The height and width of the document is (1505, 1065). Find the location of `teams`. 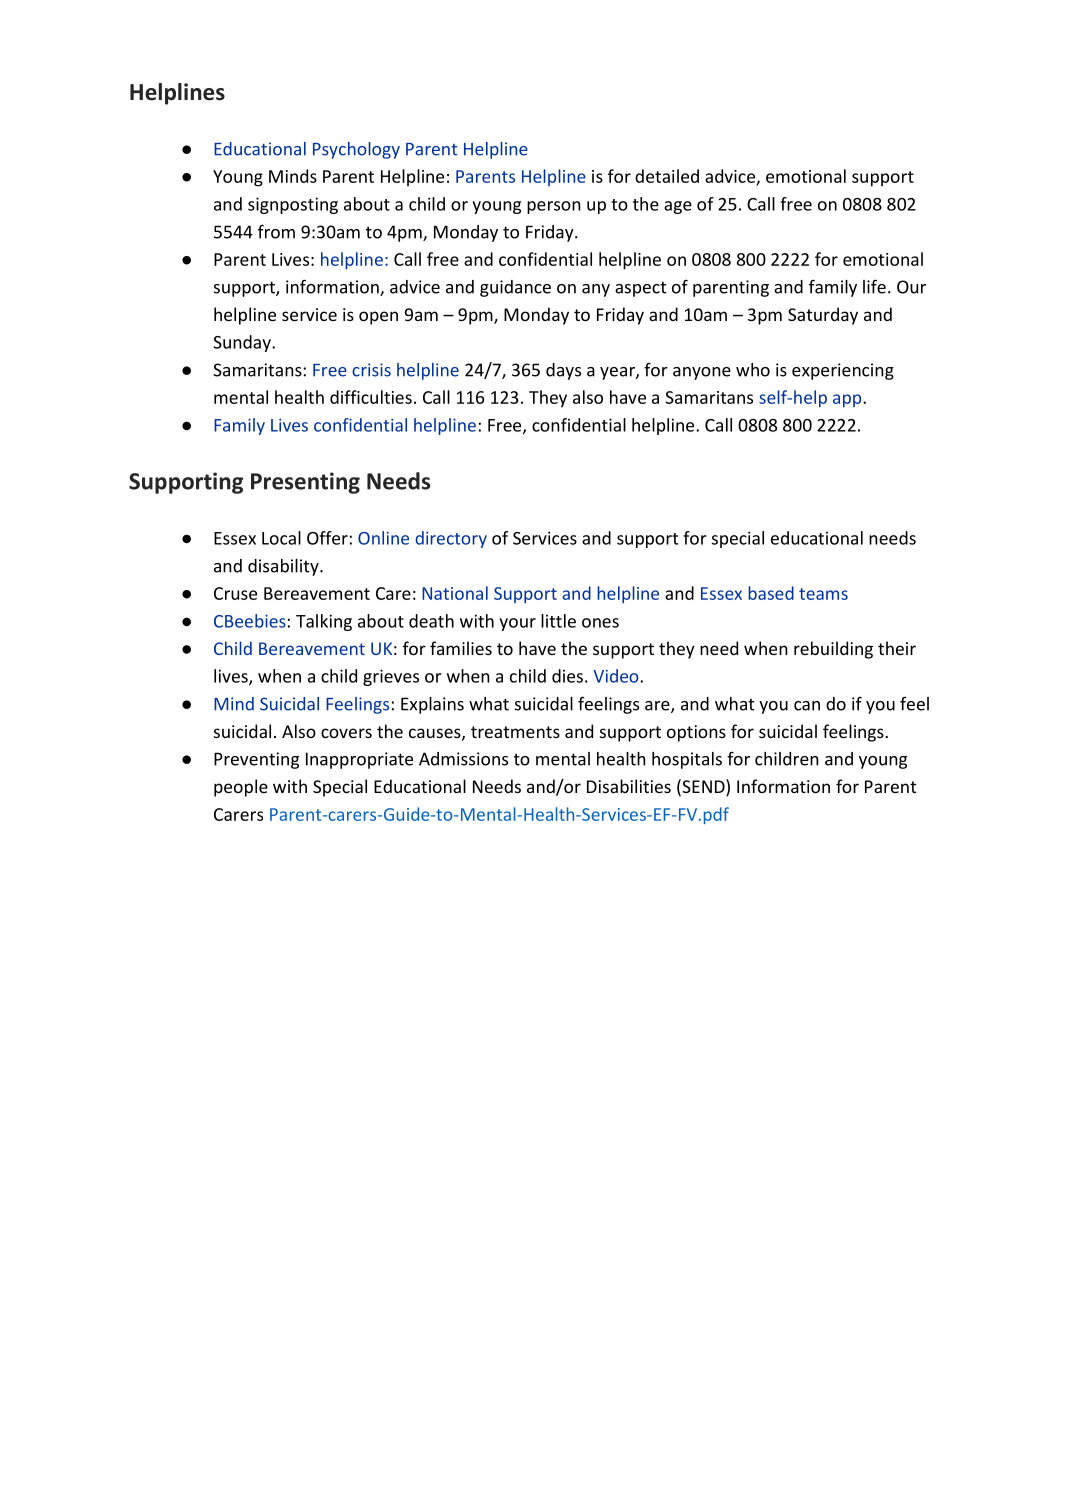

teams is located at coordinates (823, 594).
